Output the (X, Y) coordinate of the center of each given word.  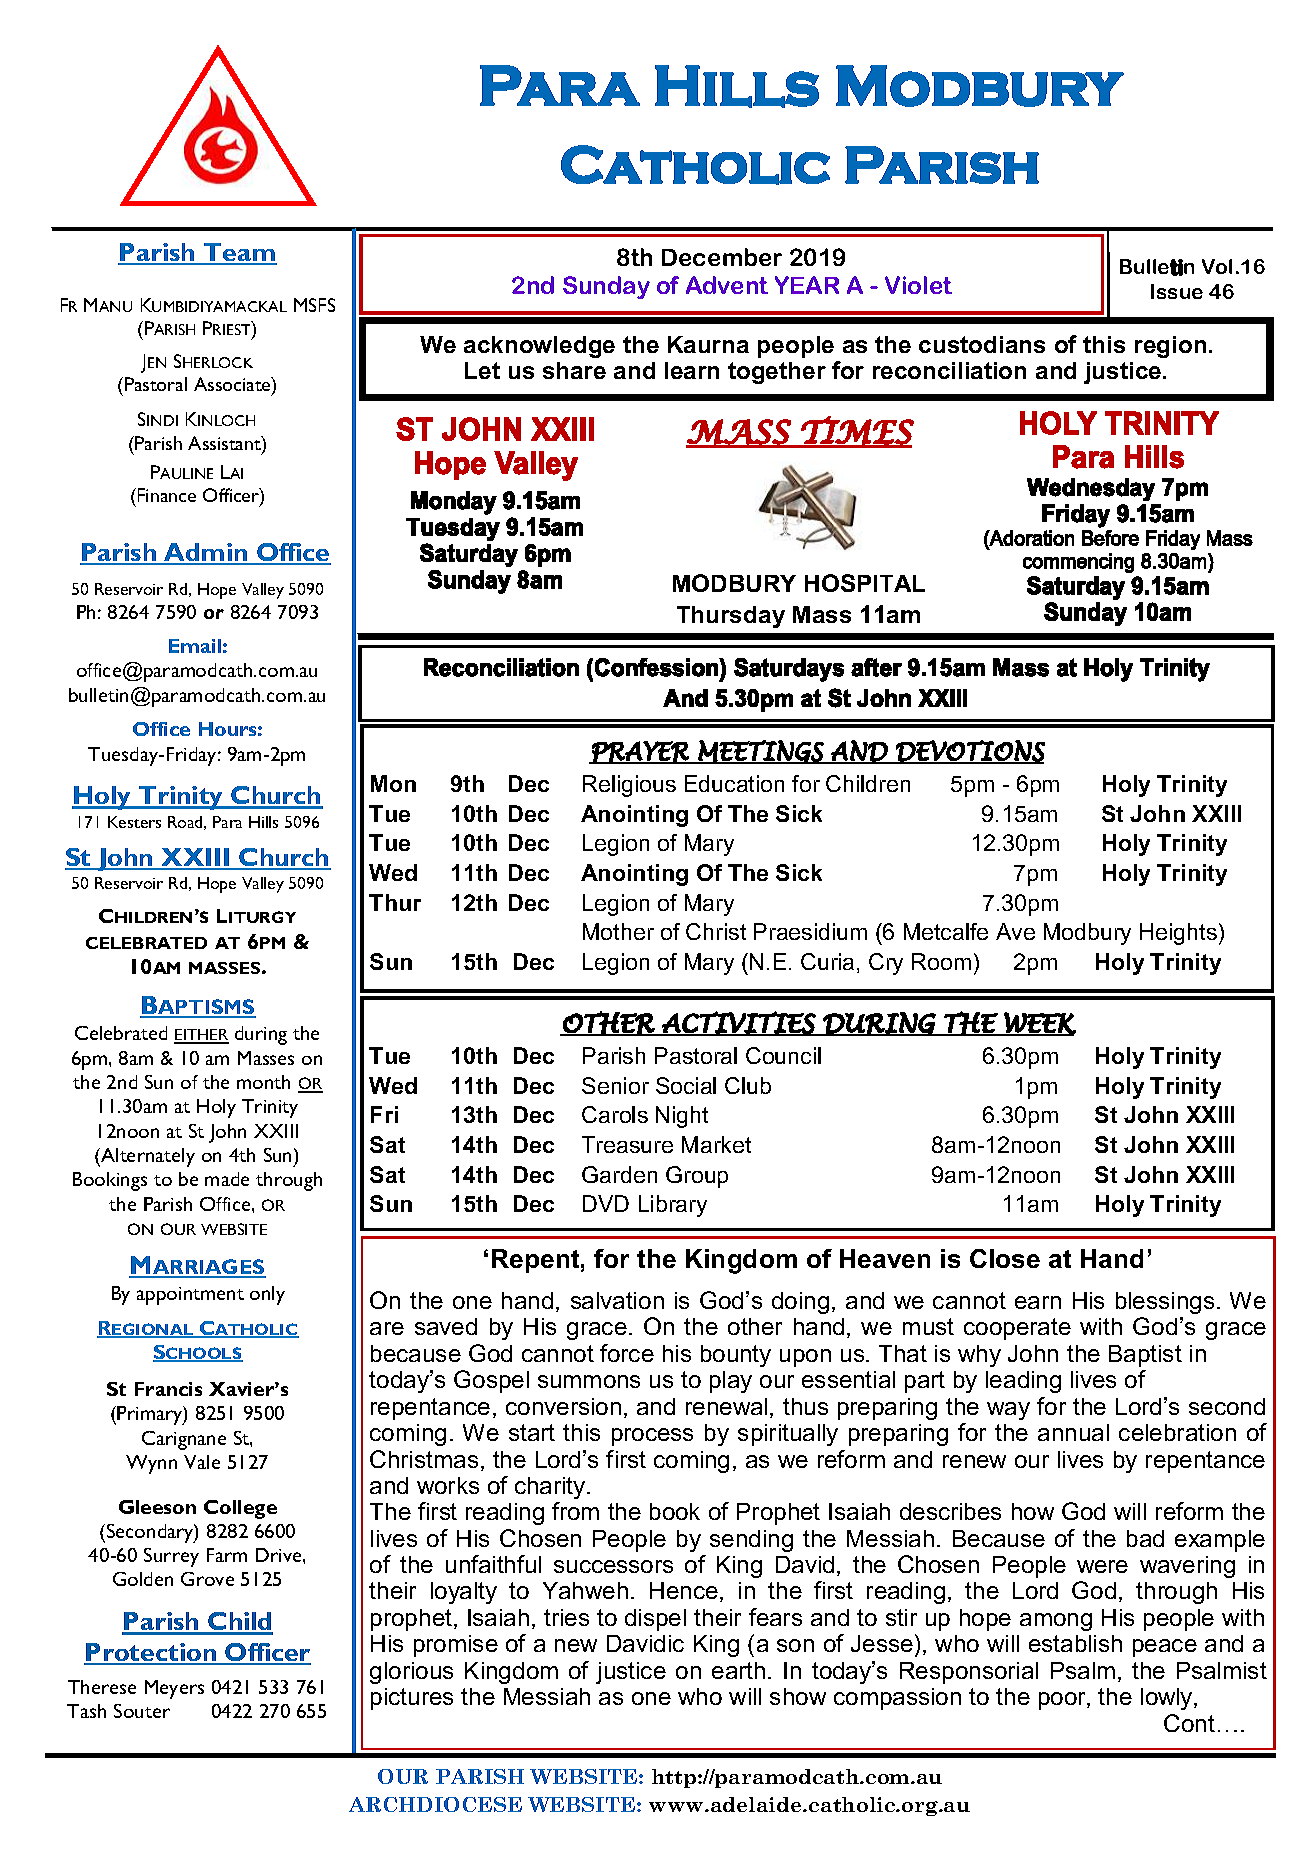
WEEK (1039, 1024)
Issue (1177, 291)
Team (239, 253)
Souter (142, 1711)
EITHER (201, 1036)
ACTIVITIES (738, 1023)
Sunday (606, 287)
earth (738, 1670)
